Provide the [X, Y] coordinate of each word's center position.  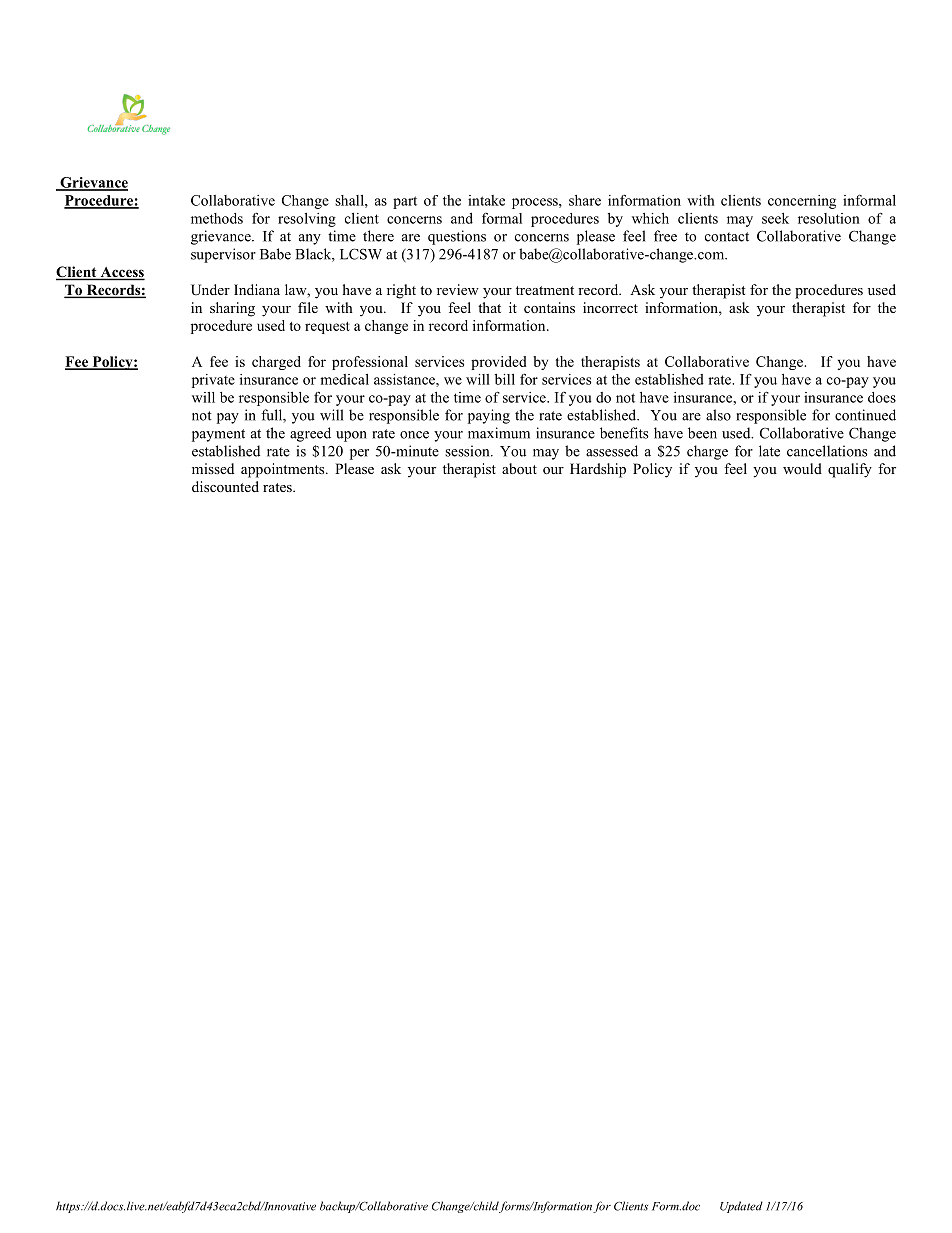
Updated [741, 1207]
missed [213, 468]
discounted [225, 486]
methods [217, 218]
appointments [284, 470]
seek [775, 218]
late [769, 451]
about [519, 468]
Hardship [598, 470]
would [802, 468]
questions [457, 237]
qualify [850, 470]
